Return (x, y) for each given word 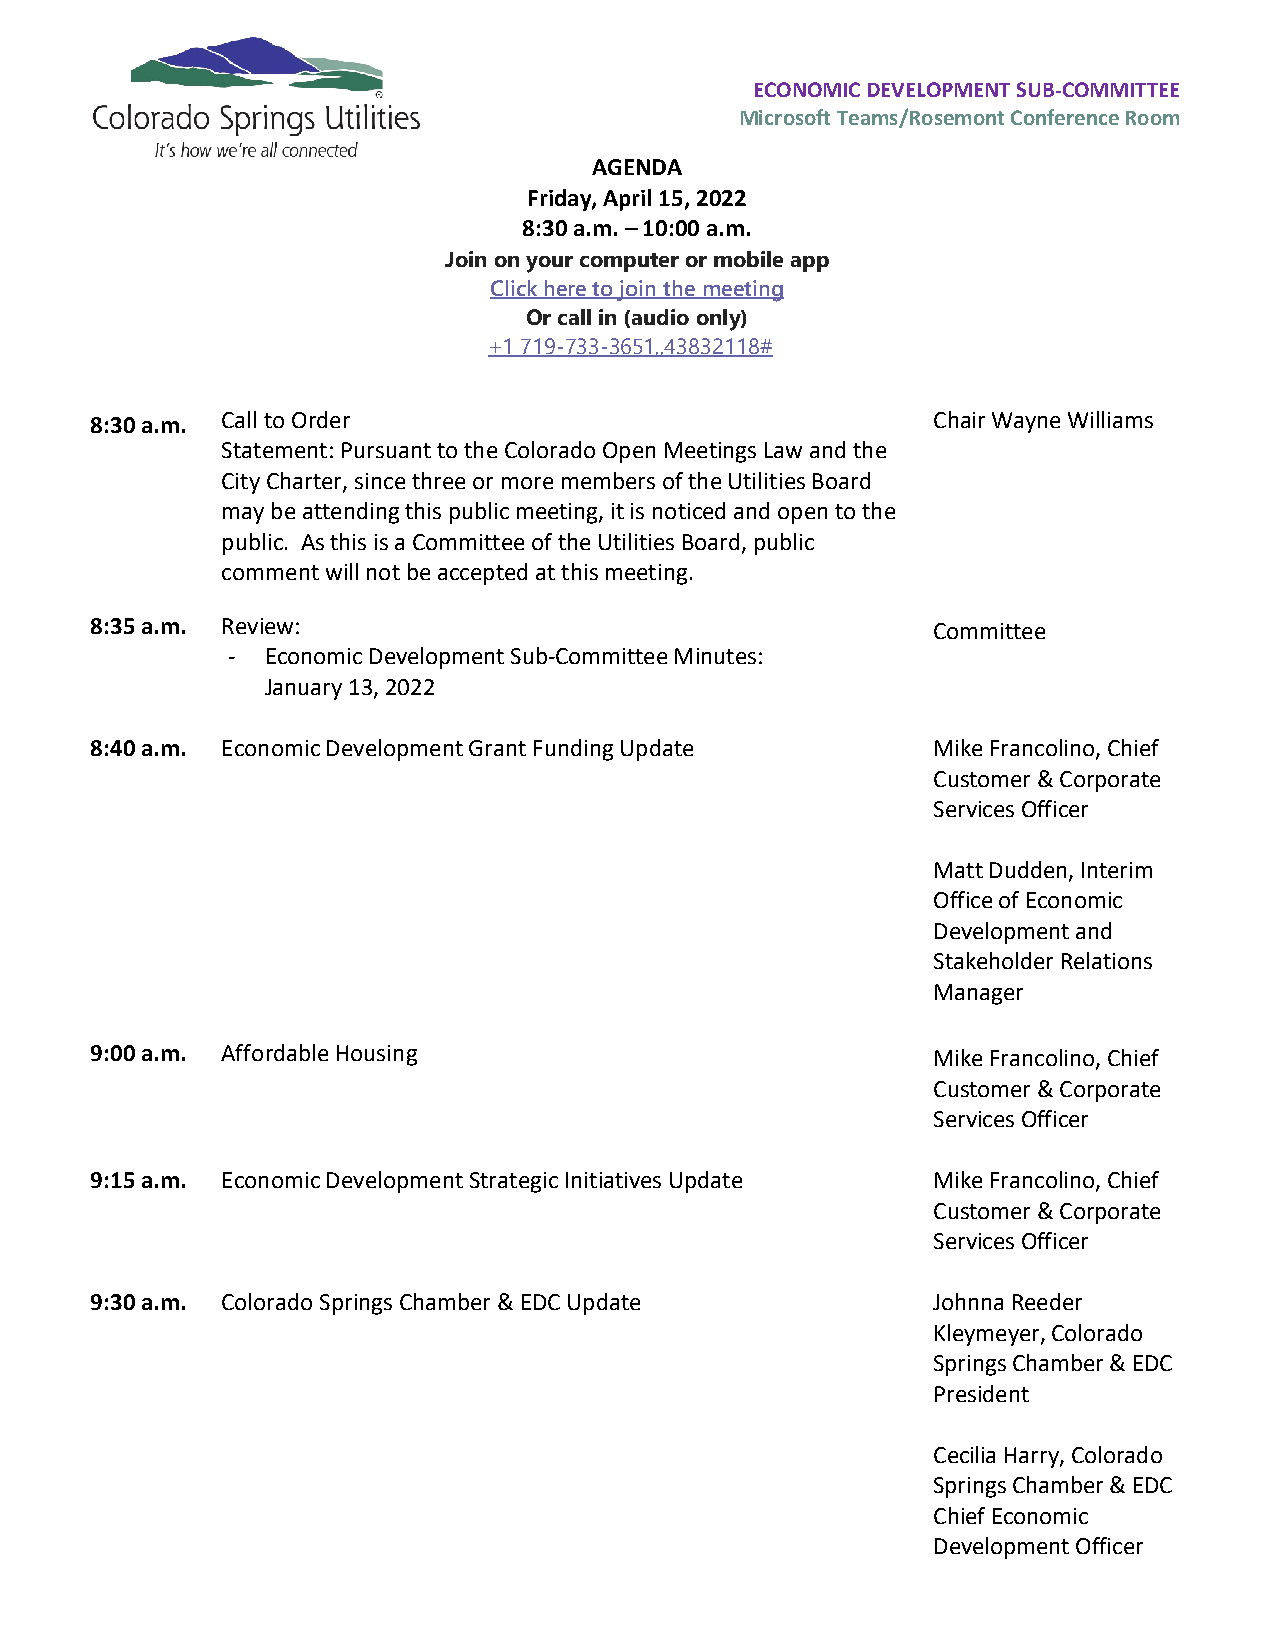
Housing (377, 1055)
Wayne (1026, 422)
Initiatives (613, 1180)
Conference (1065, 117)
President (982, 1393)
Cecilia (964, 1454)
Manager (979, 994)
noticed (689, 510)
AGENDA (637, 167)
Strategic (514, 1182)
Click (515, 289)
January (303, 689)
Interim (1117, 870)
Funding (573, 750)
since (380, 481)
